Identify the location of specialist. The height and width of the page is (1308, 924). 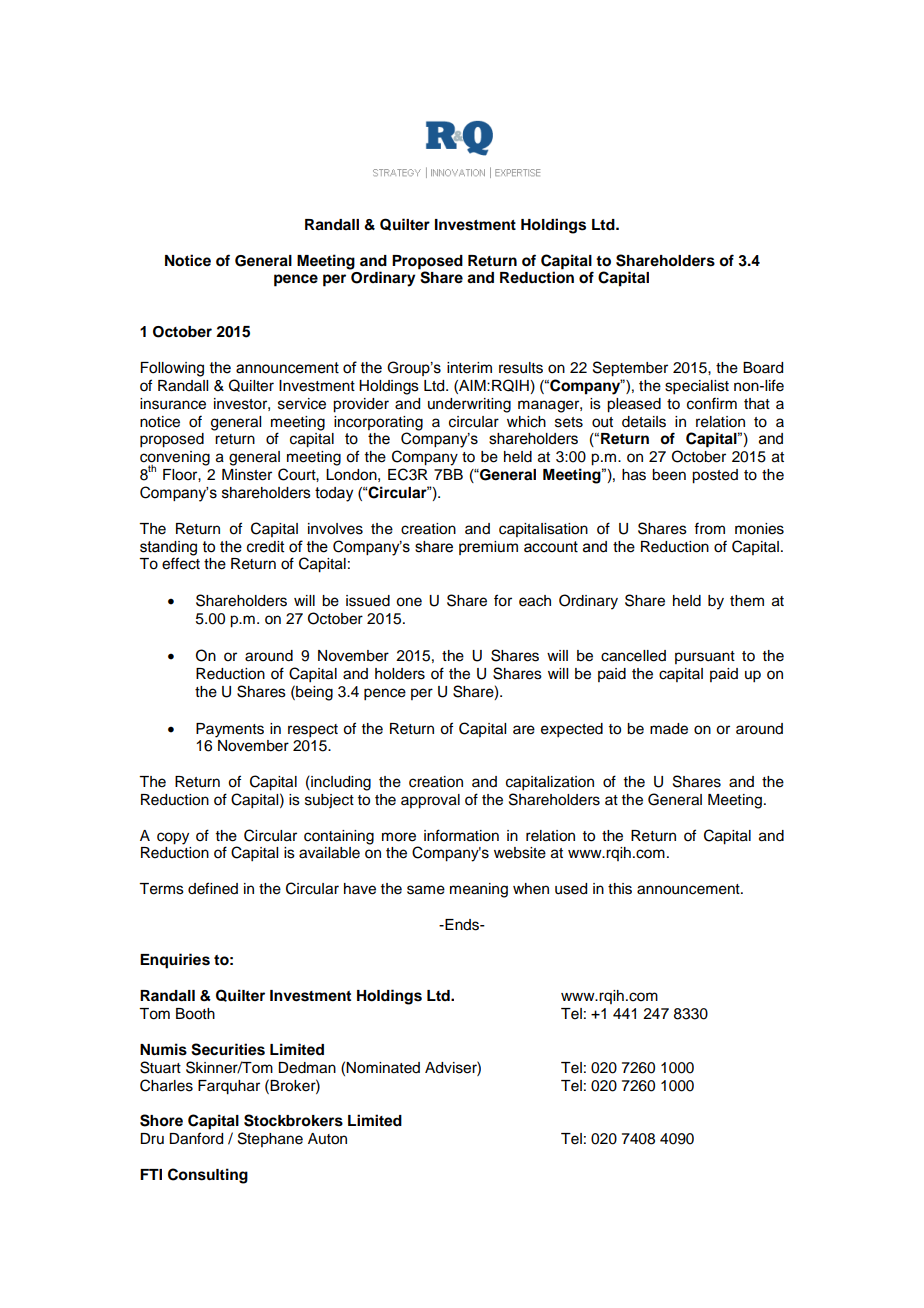
(697, 387).
